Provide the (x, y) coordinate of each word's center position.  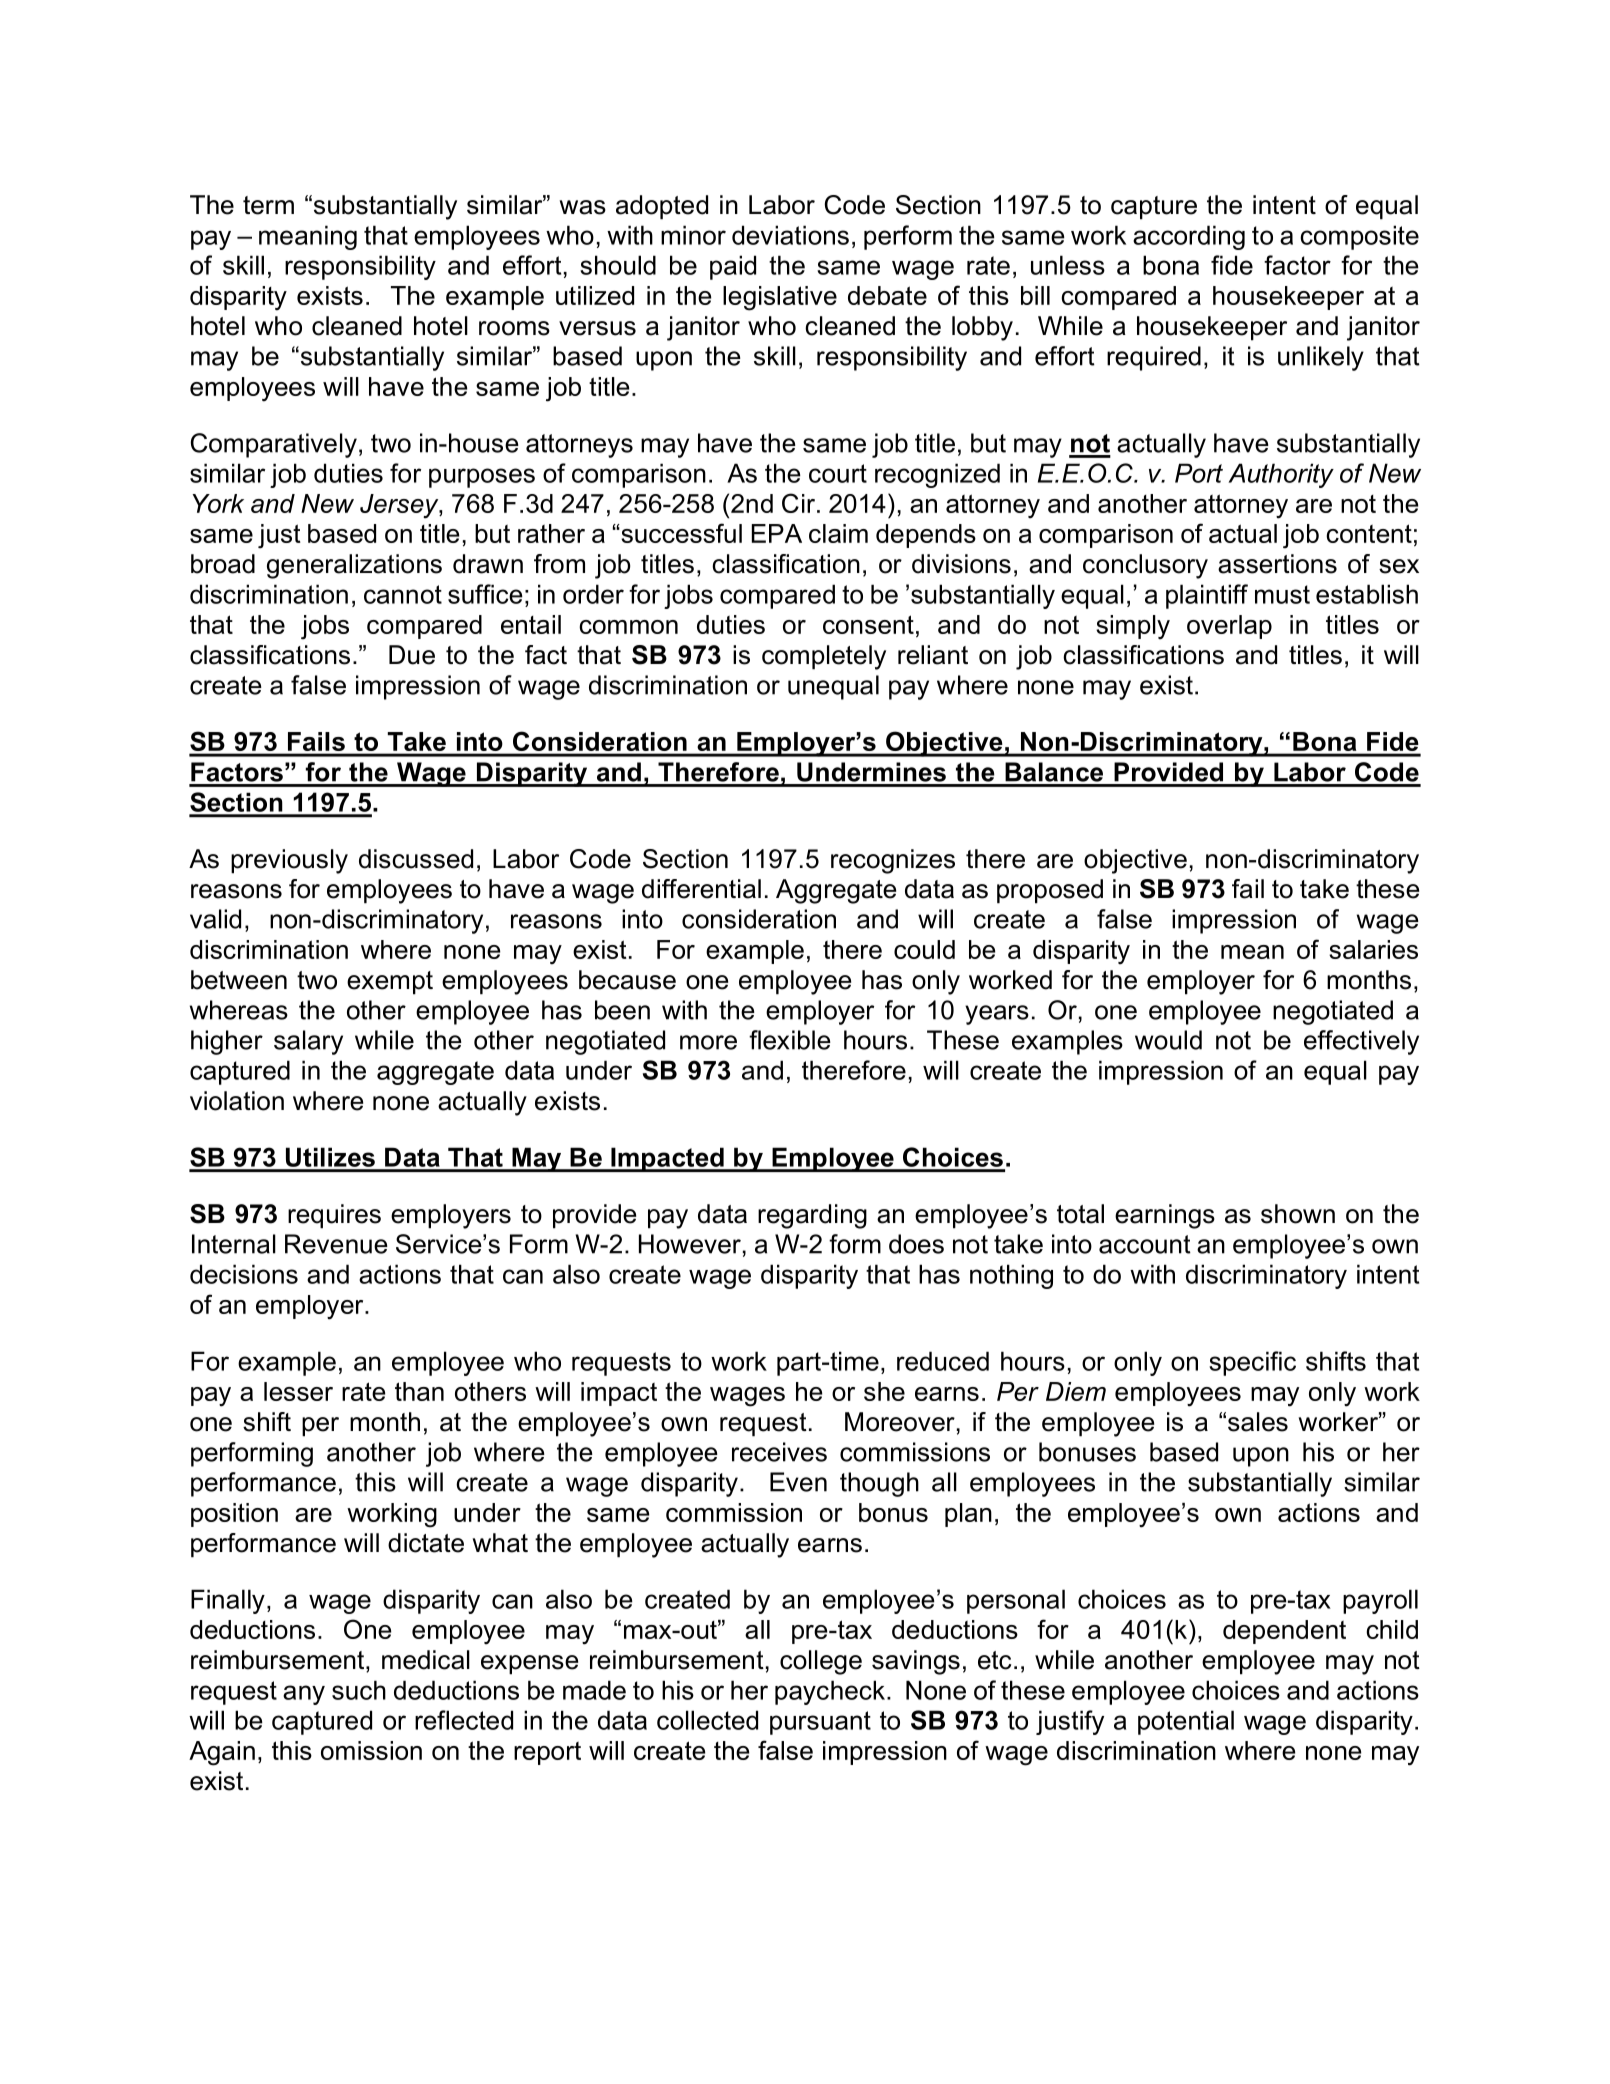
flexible (790, 1040)
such (359, 1690)
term (268, 205)
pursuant (820, 1723)
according (1189, 237)
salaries (1373, 949)
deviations (790, 235)
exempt (390, 983)
